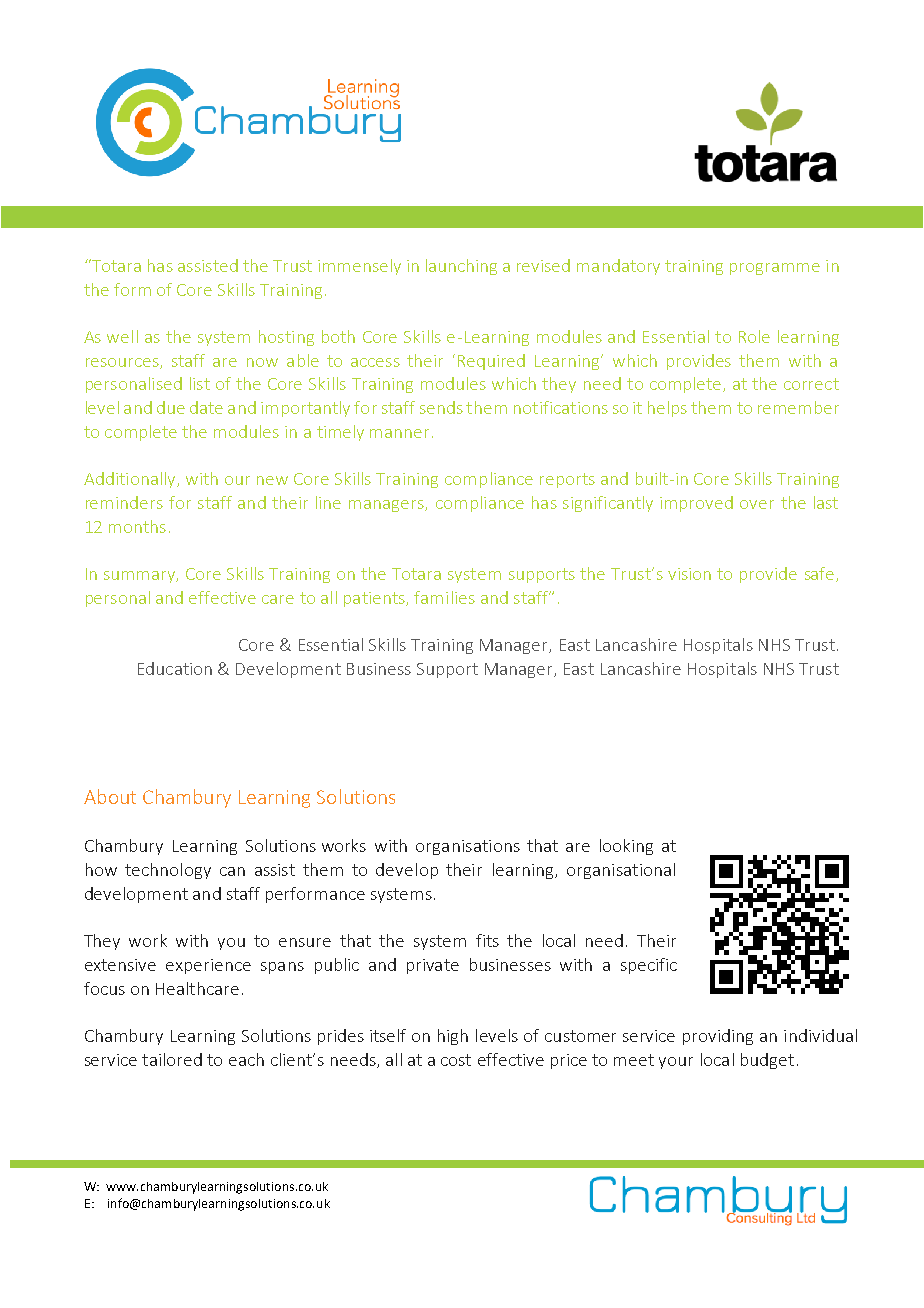 This screenshot has height=1308, width=924. What do you see at coordinates (775, 269) in the screenshot?
I see `programme` at bounding box center [775, 269].
